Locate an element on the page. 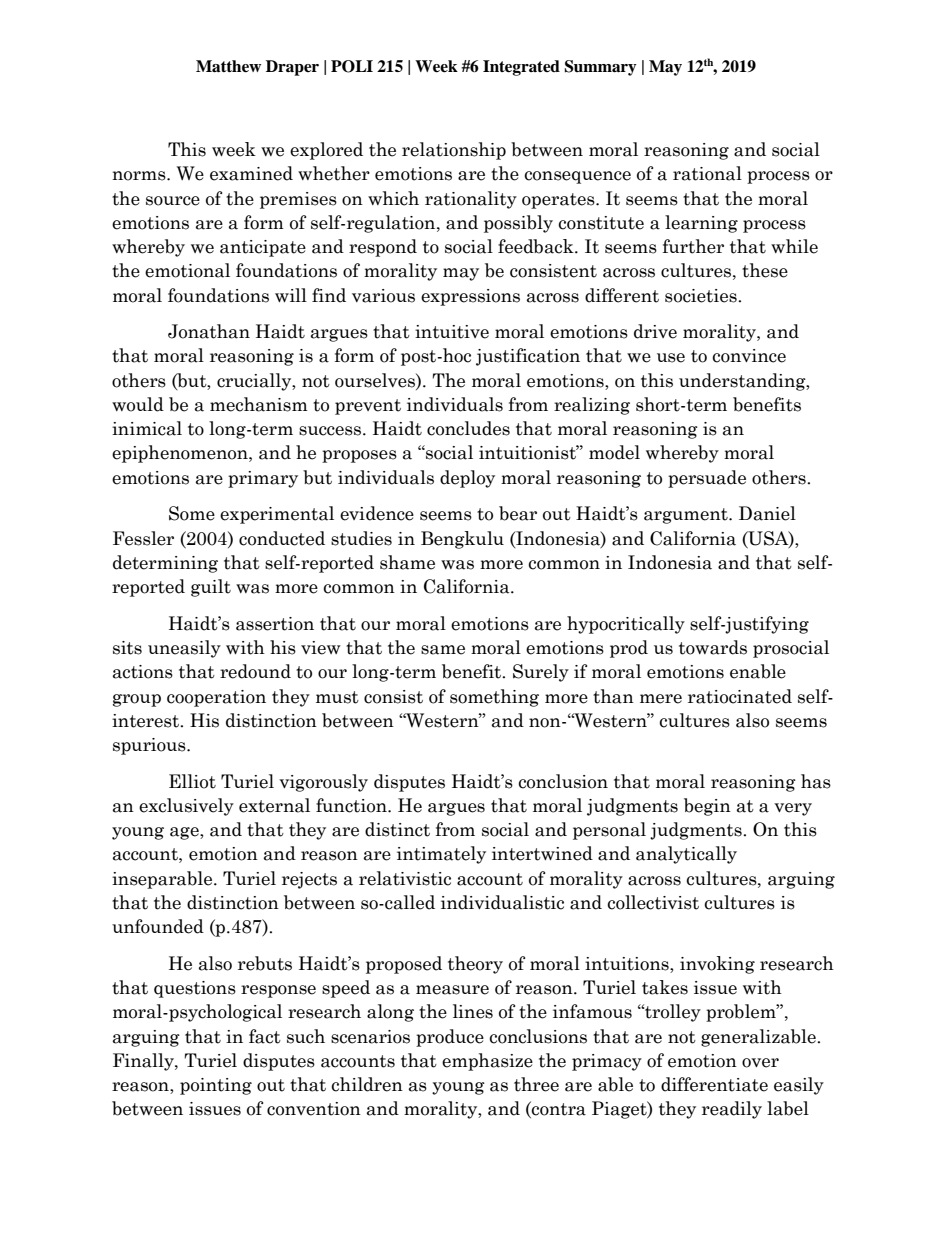 This document has height=1233, width=952. relationship is located at coordinates (454, 151).
